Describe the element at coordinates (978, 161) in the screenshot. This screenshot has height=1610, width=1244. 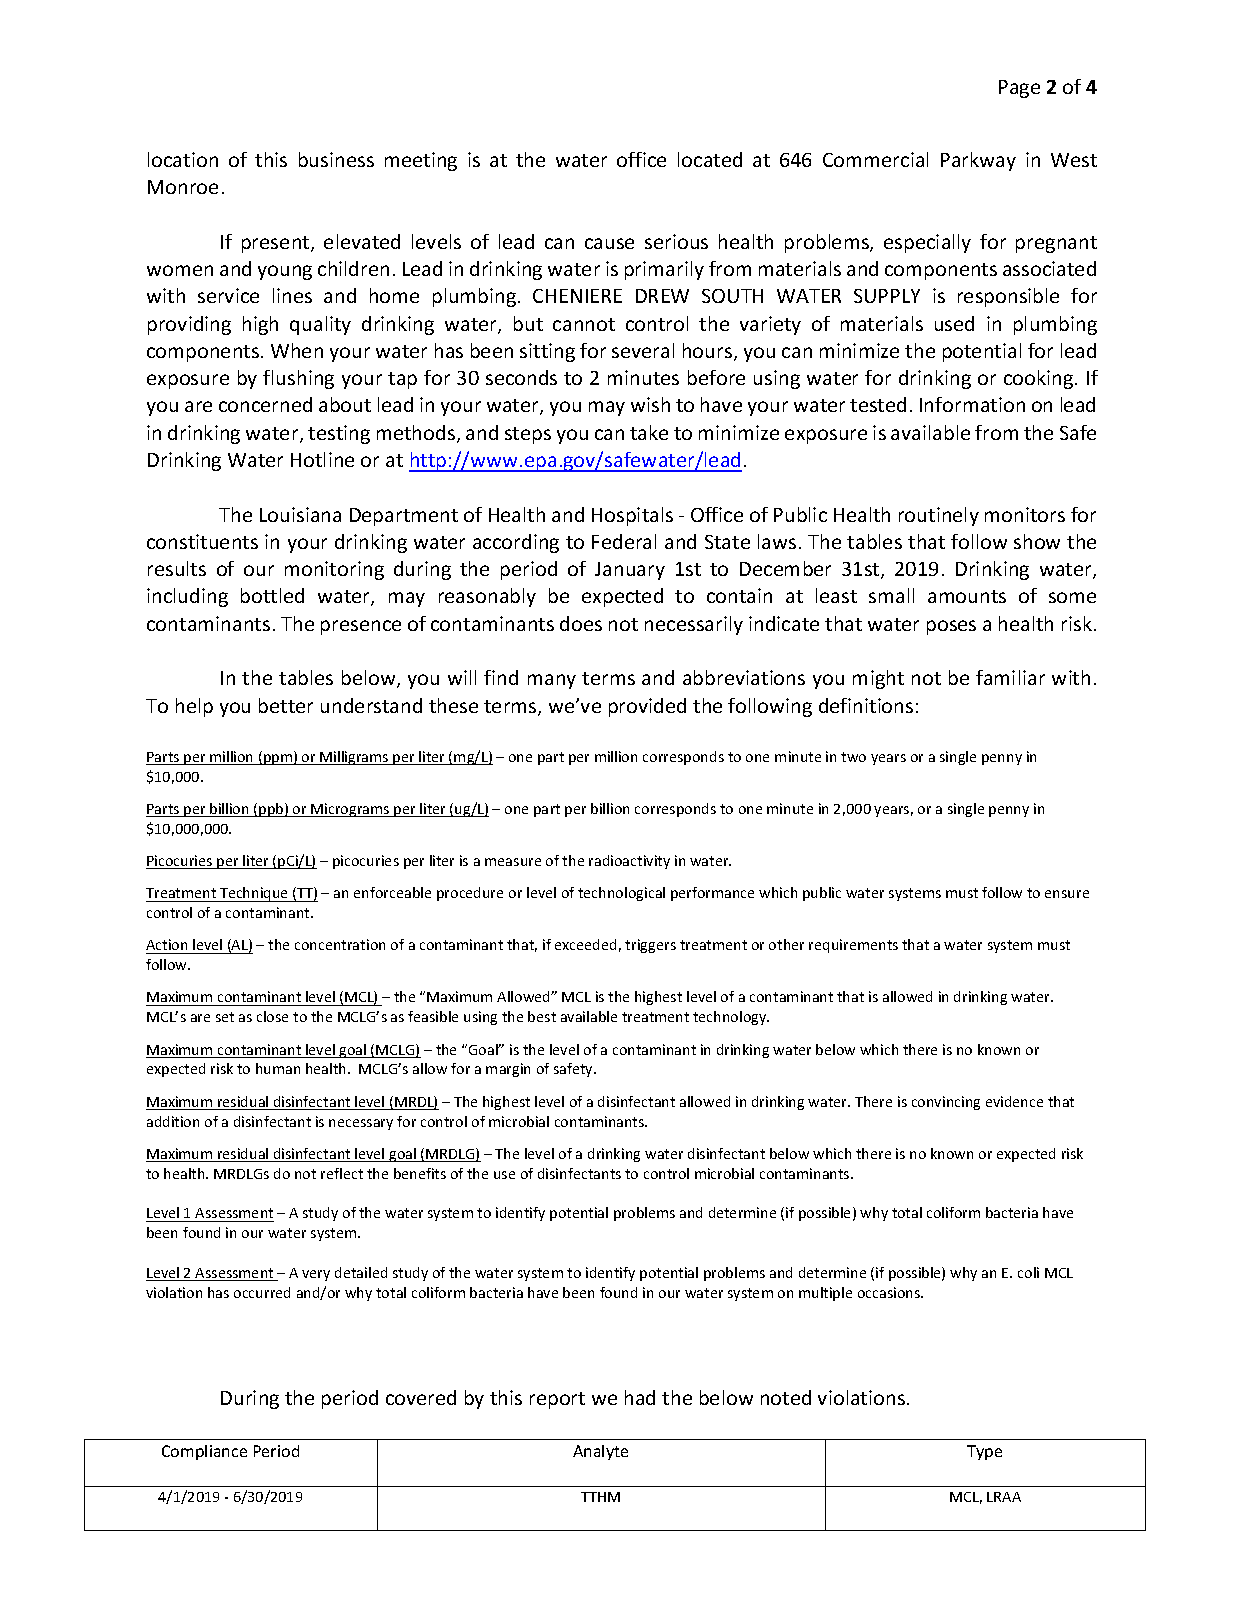
I see `Parkway` at that location.
